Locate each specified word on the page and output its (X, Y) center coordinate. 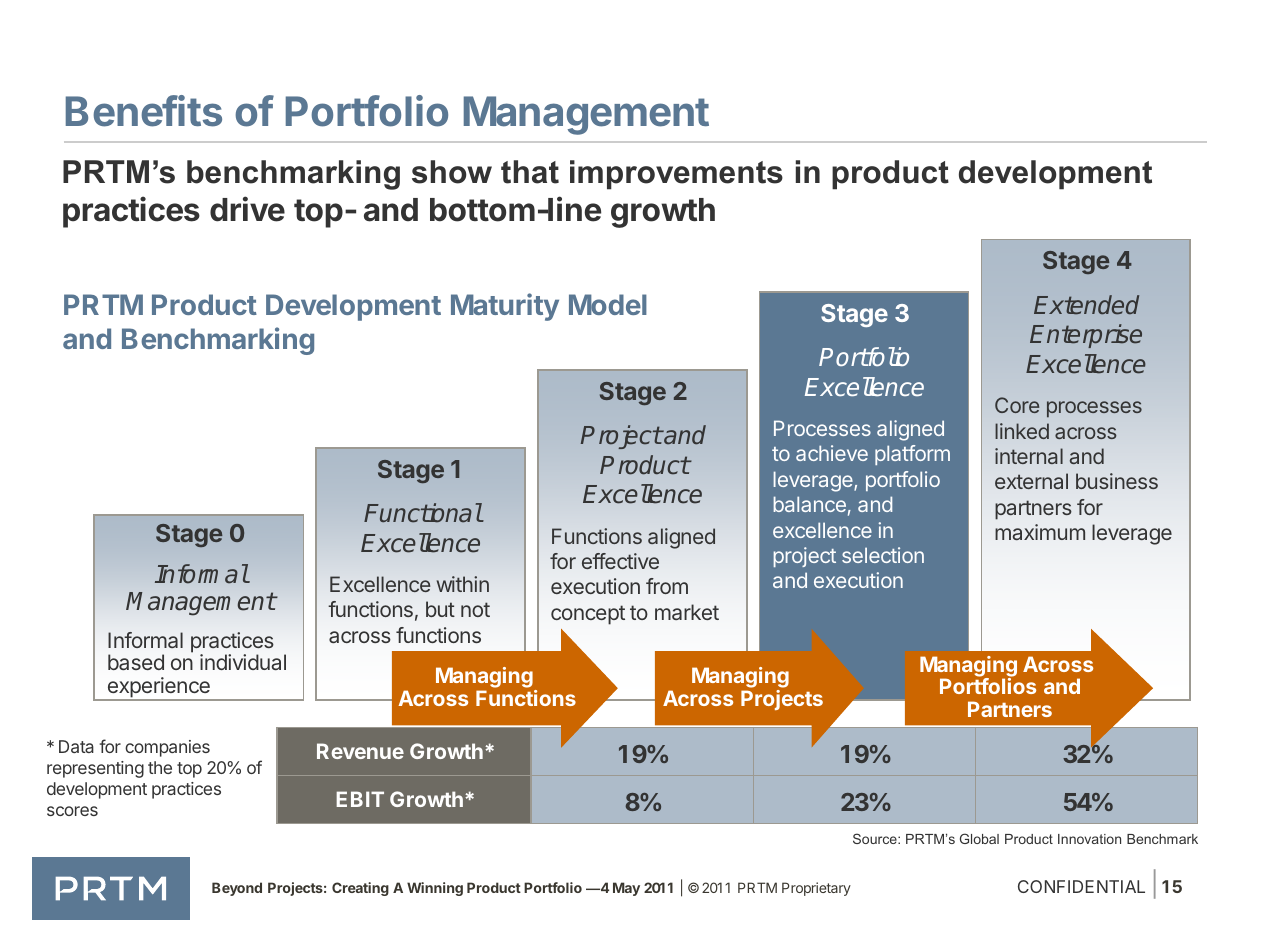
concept (588, 615)
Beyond (237, 889)
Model (608, 304)
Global (979, 838)
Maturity (505, 307)
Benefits (144, 111)
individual (243, 662)
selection (883, 555)
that (530, 172)
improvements (676, 175)
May (626, 889)
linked (1022, 431)
